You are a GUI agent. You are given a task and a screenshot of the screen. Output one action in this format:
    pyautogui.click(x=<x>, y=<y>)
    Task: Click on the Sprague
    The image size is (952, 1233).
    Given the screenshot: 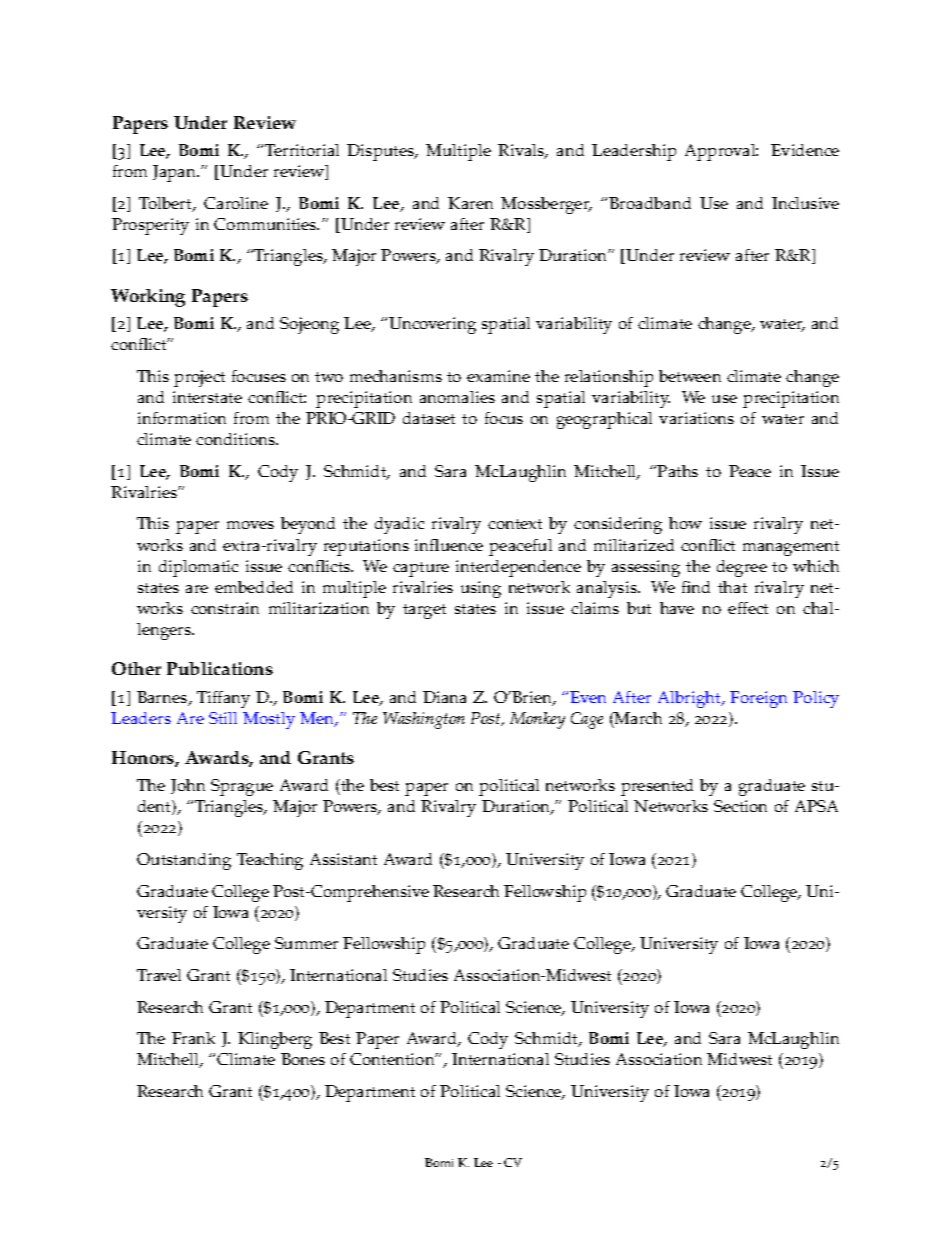 What is the action you would take?
    pyautogui.click(x=242, y=787)
